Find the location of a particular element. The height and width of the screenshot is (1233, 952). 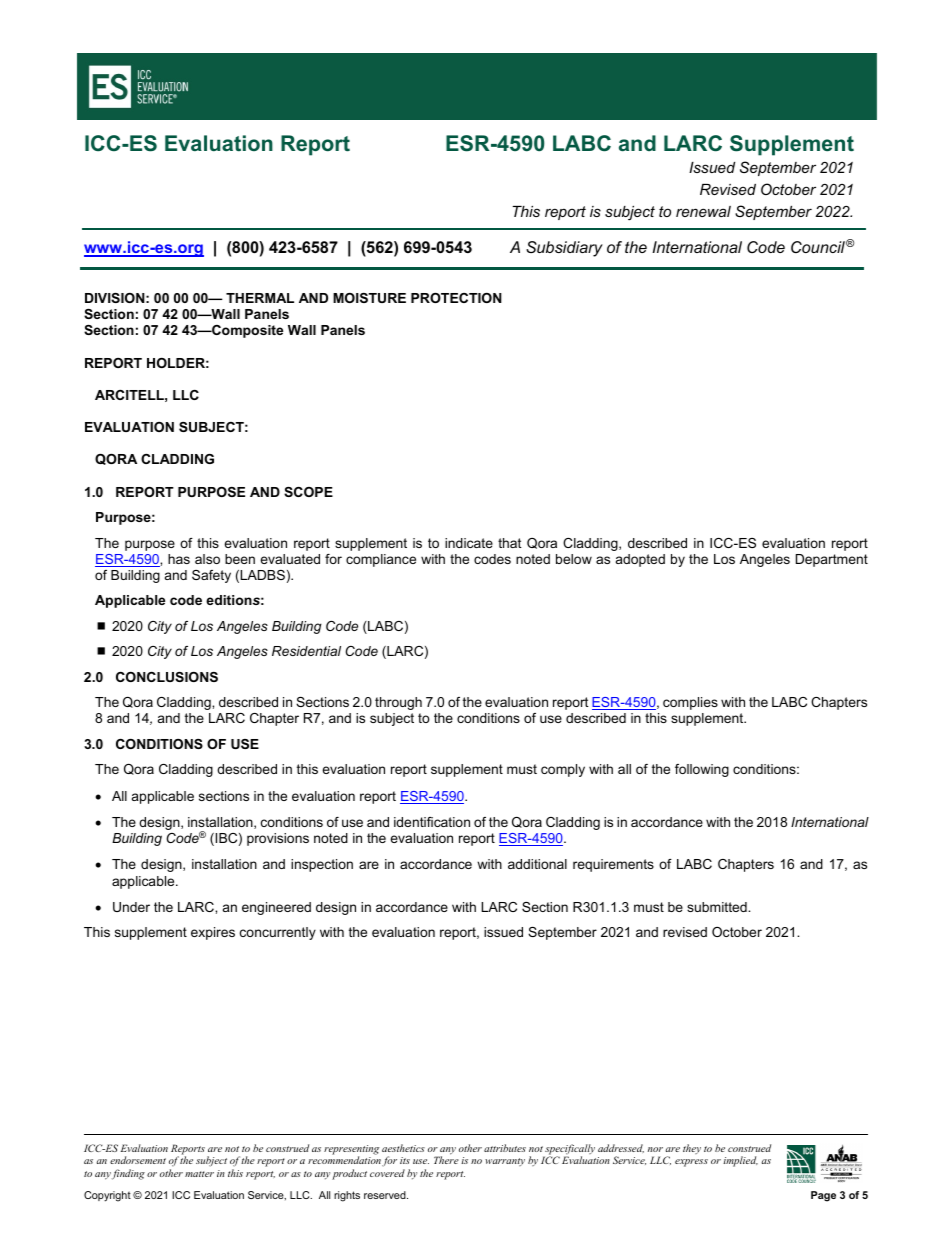

renewal is located at coordinates (703, 211).
